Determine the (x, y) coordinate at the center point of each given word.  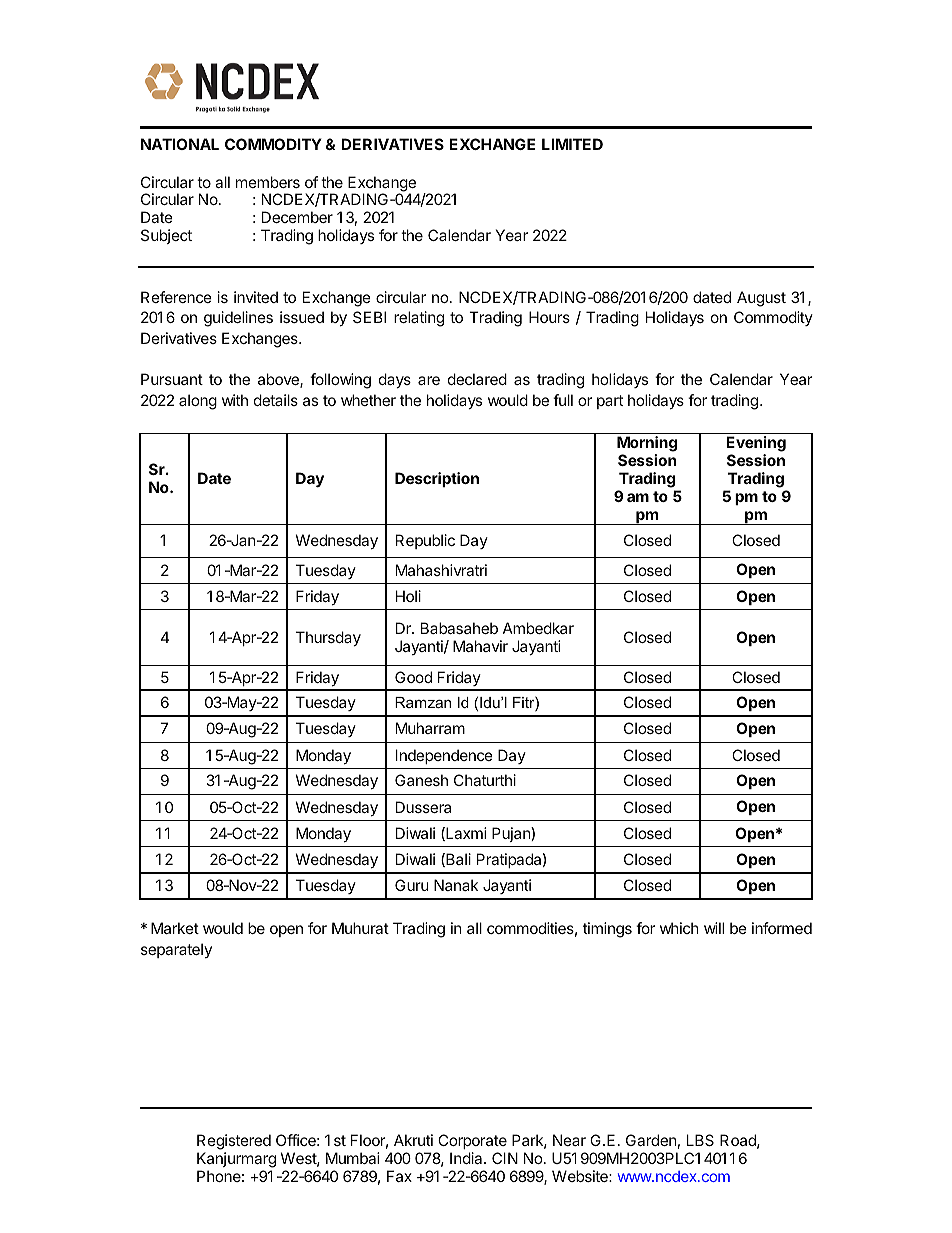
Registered (234, 1143)
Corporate (471, 1143)
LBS (700, 1140)
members (268, 182)
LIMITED (572, 144)
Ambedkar (538, 628)
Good (413, 677)
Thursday (328, 638)
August (761, 299)
